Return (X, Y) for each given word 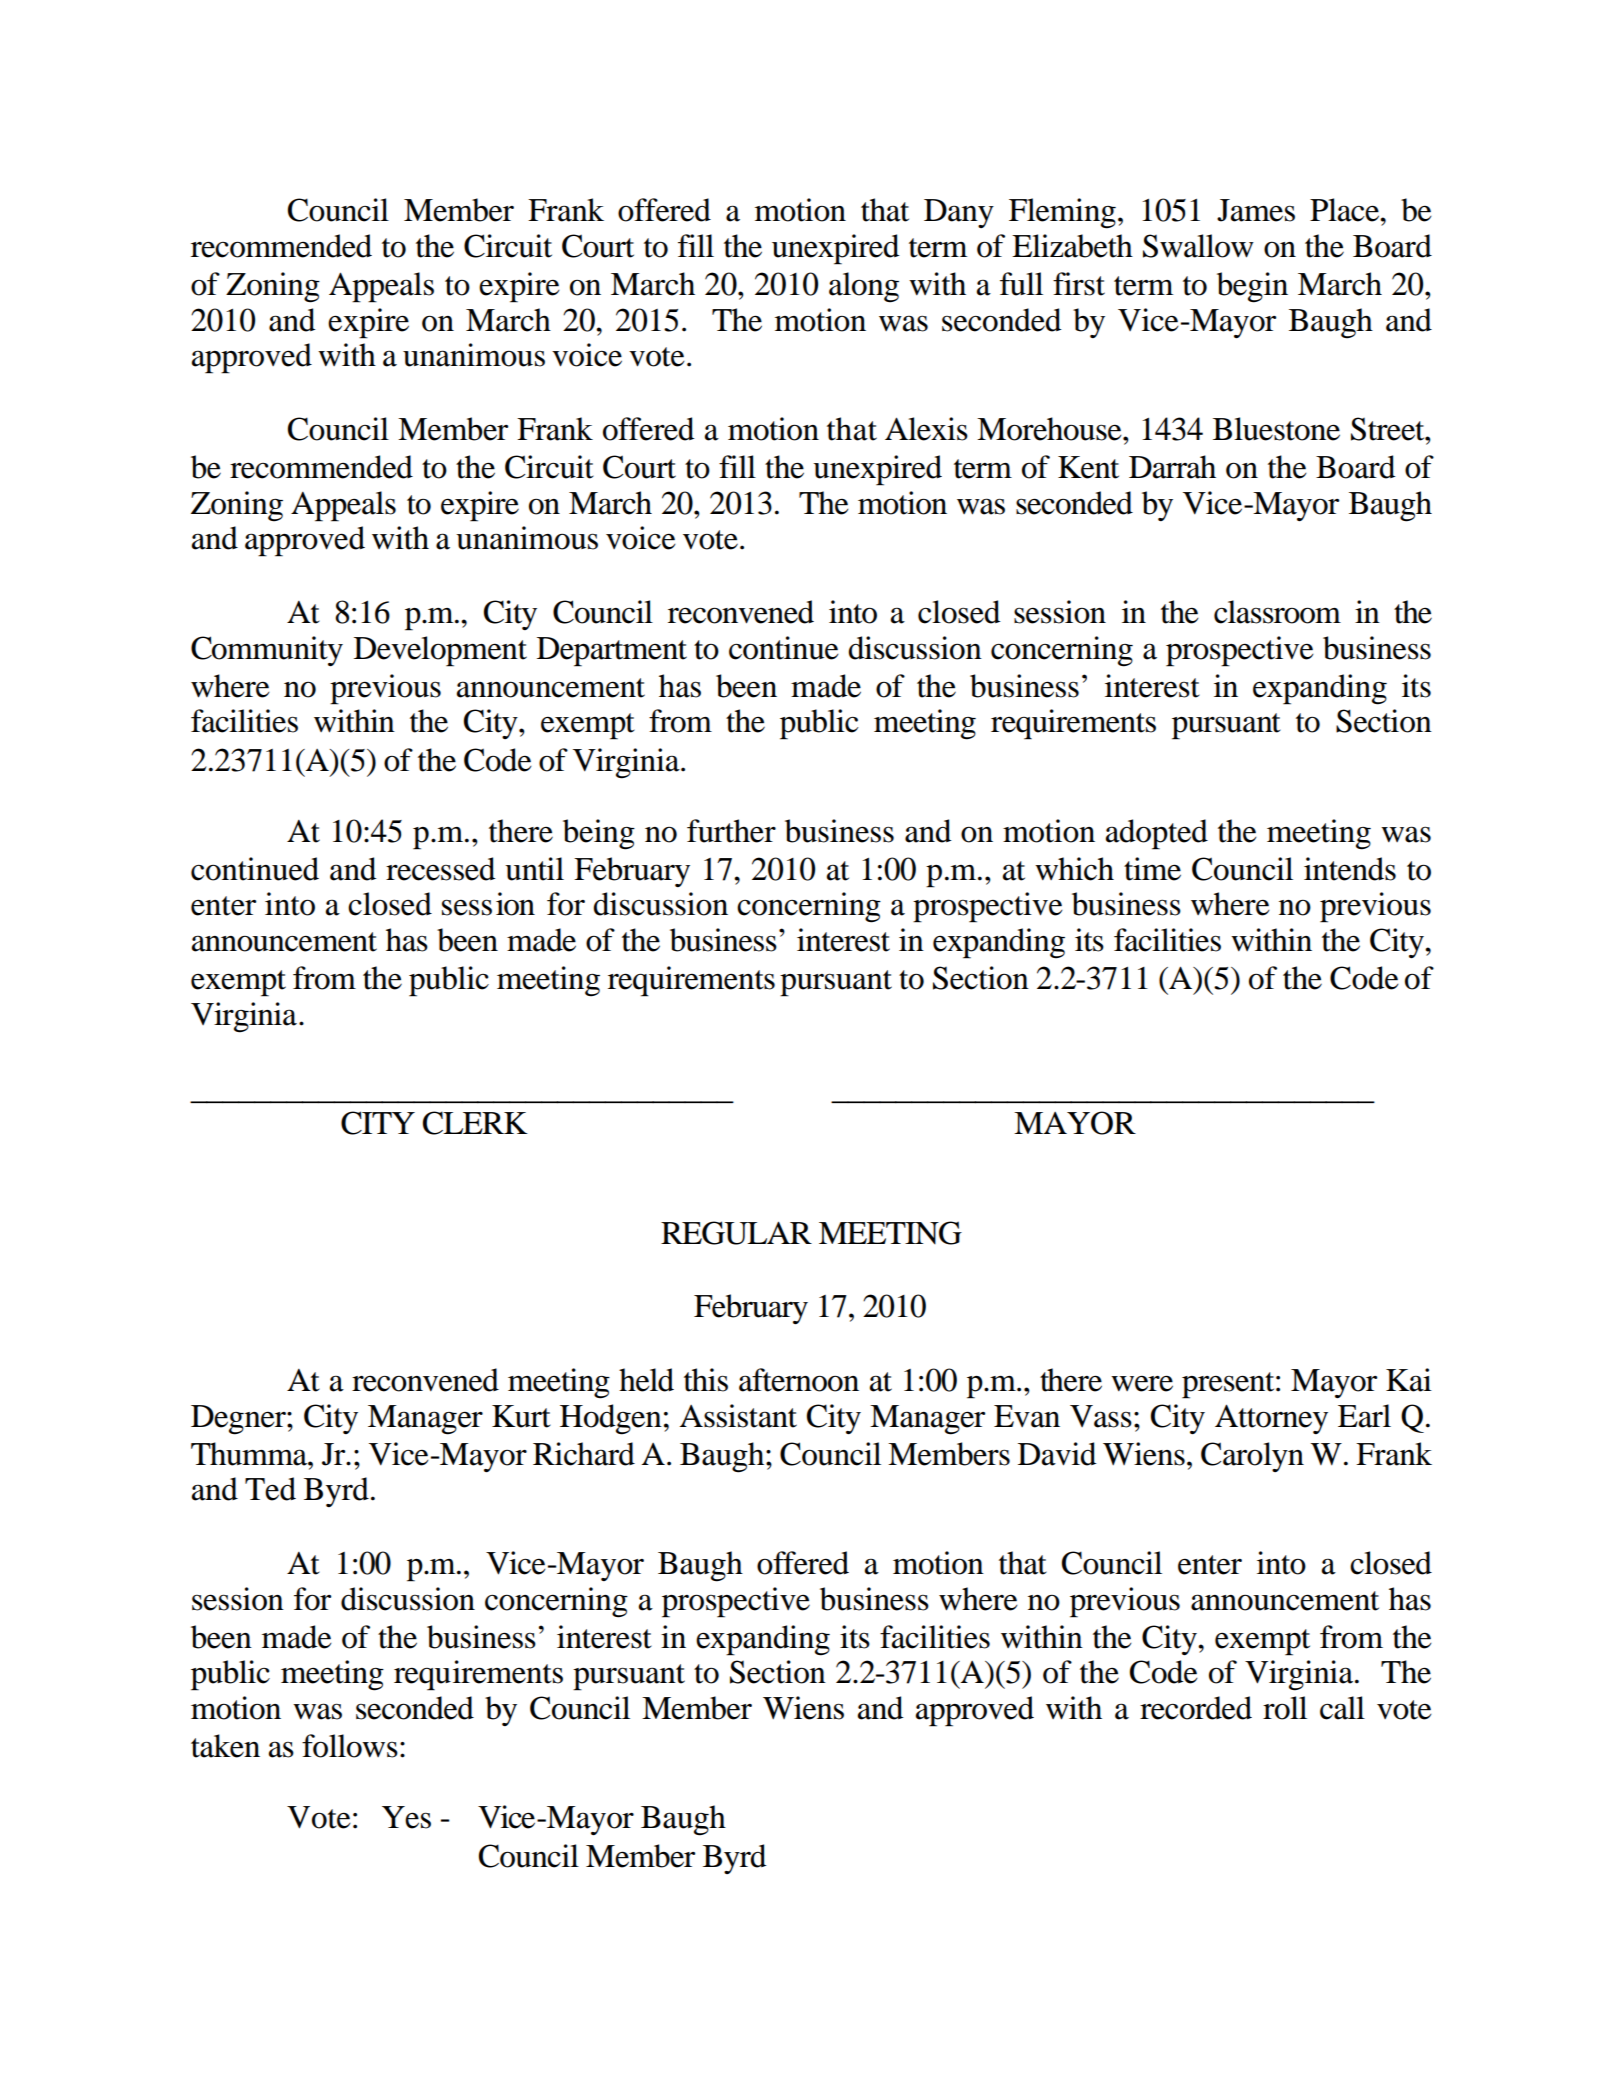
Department (612, 652)
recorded (1196, 1708)
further (731, 831)
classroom (1277, 612)
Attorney (1271, 1419)
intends (1350, 869)
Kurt (521, 1416)
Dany (959, 213)
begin (1252, 287)
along (864, 287)
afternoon (799, 1380)
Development (440, 651)
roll (1285, 1708)
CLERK (475, 1123)
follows (350, 1746)
